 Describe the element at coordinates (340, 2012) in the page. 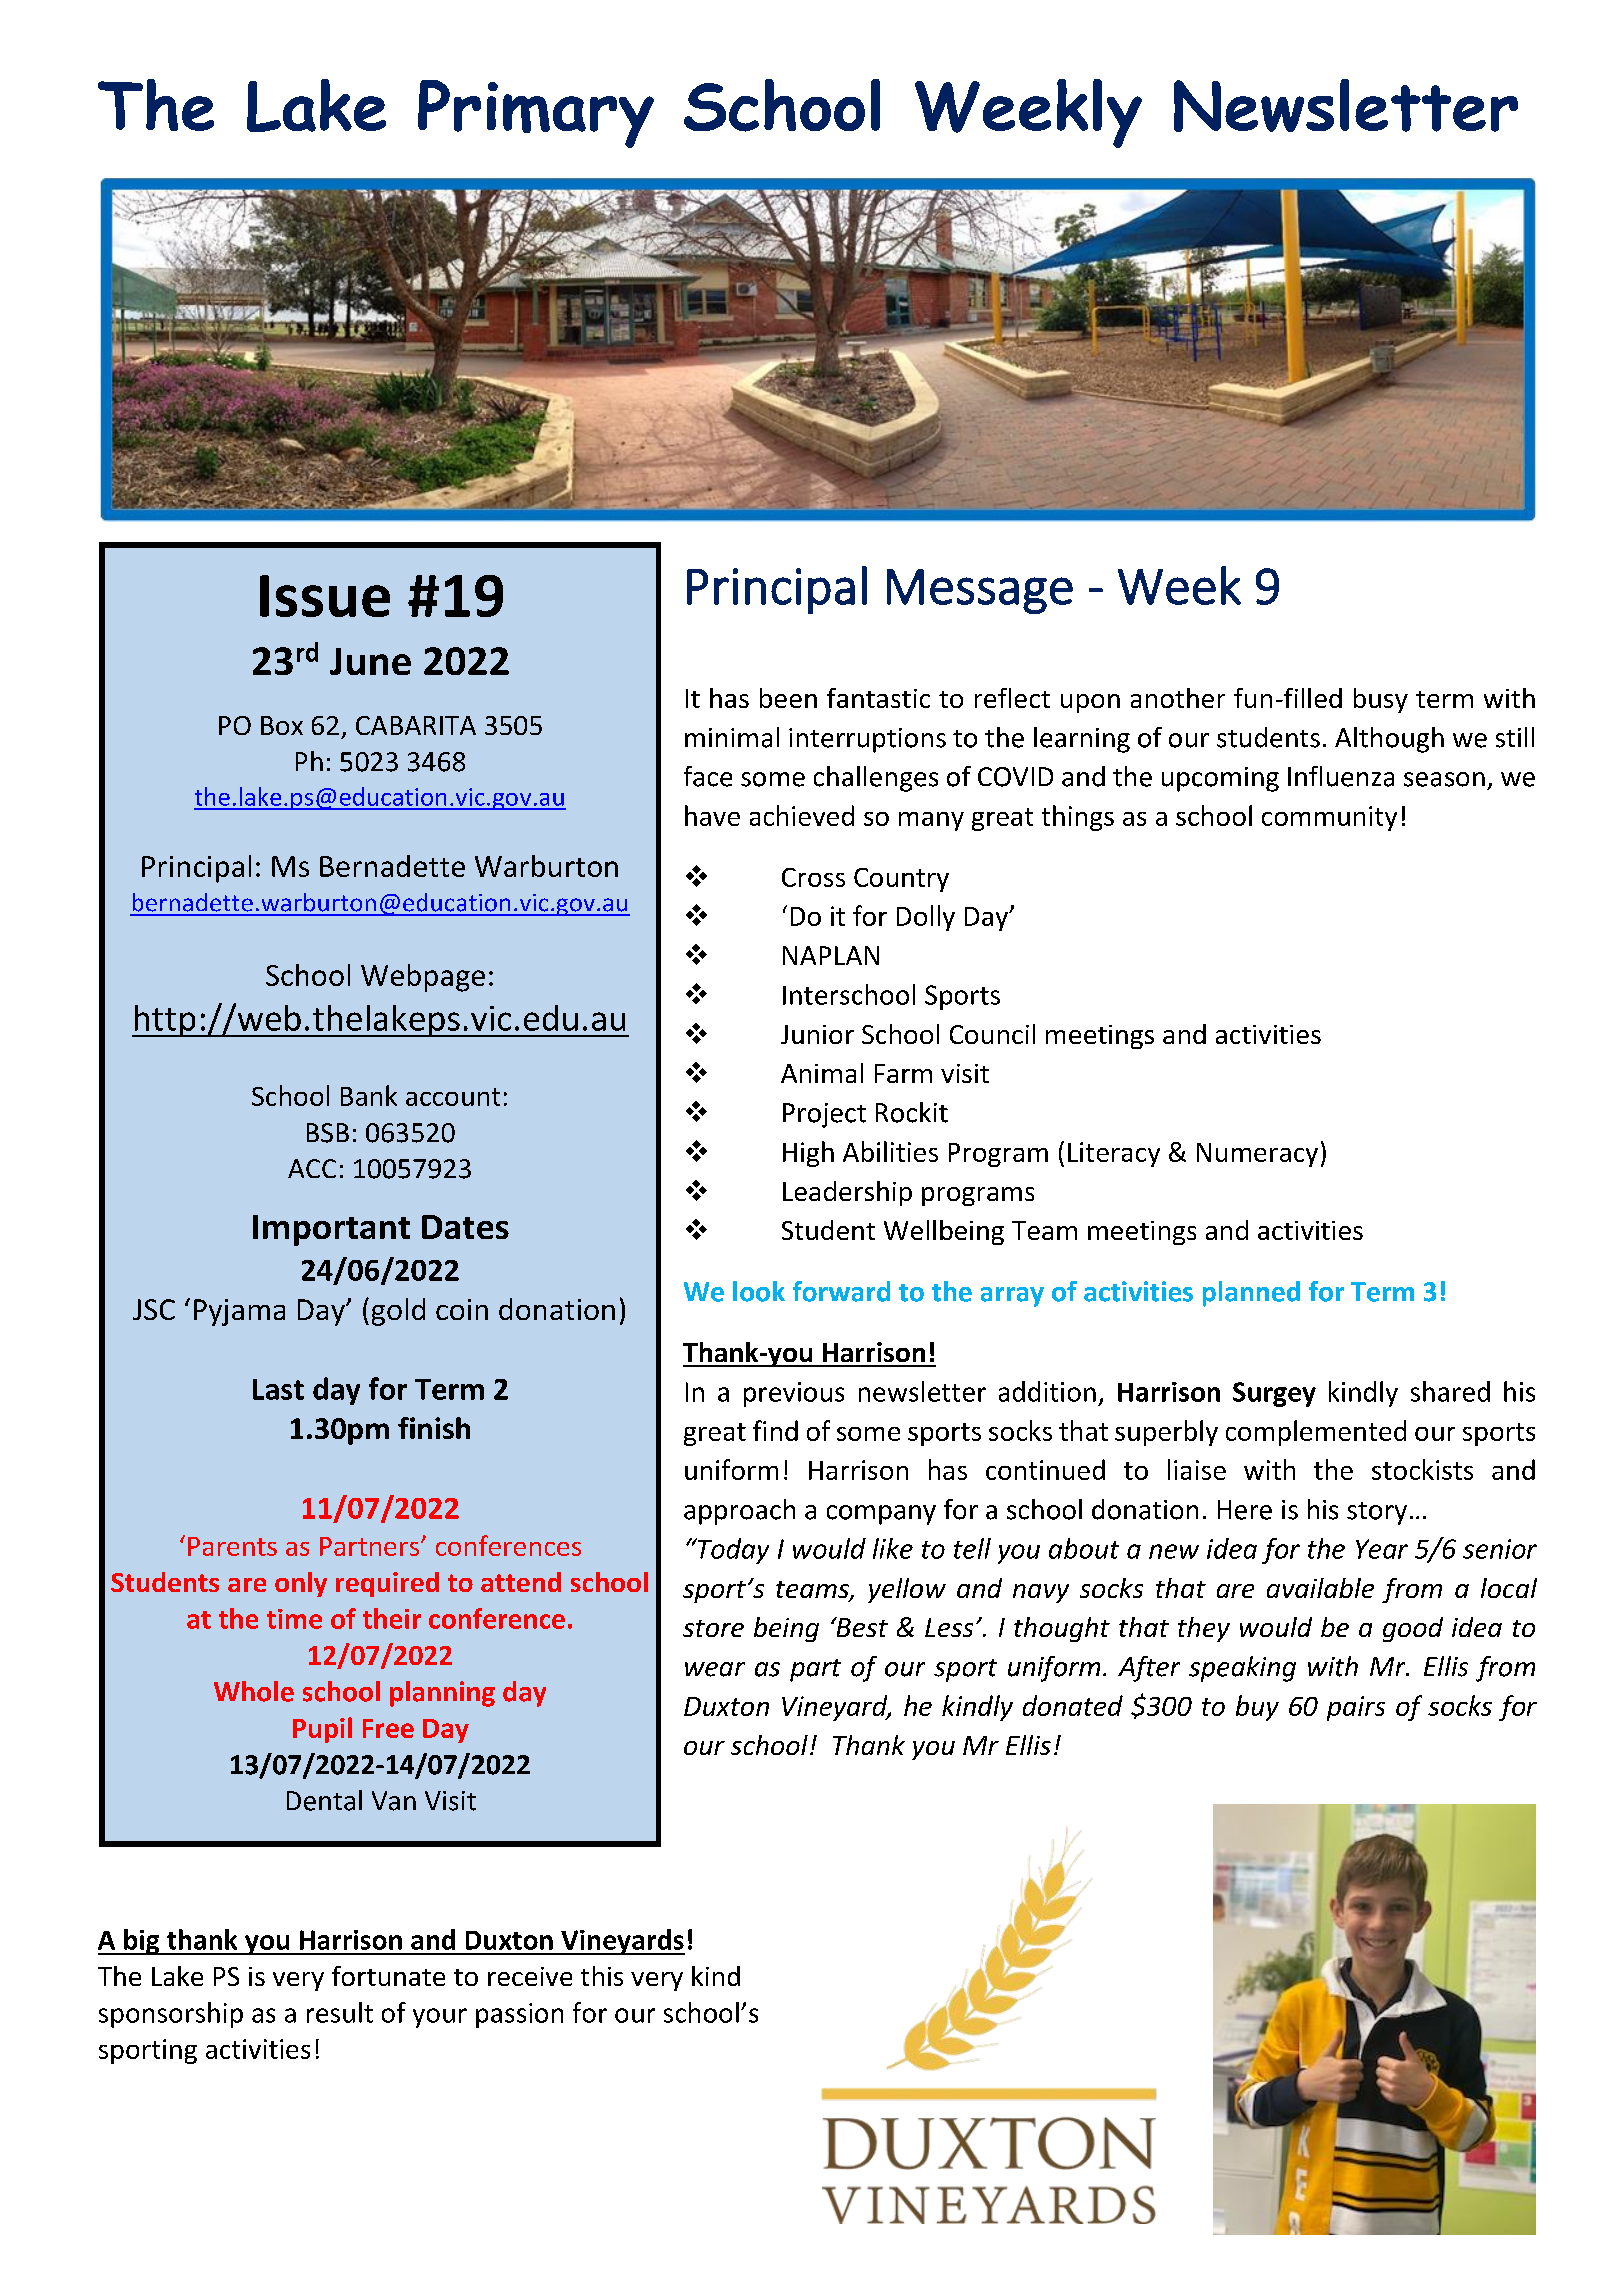

I see `result` at that location.
